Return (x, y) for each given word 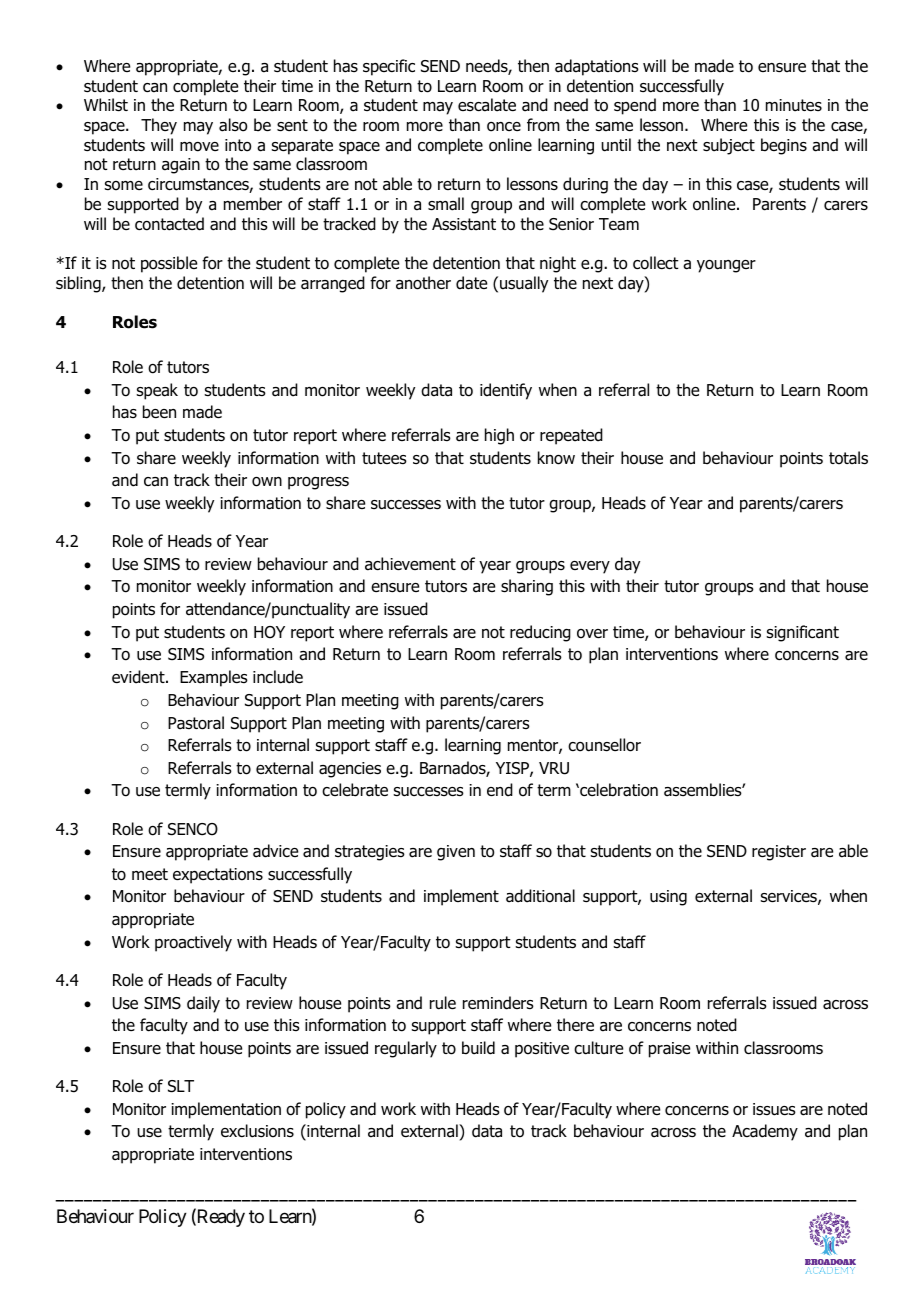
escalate (487, 105)
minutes (794, 105)
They (159, 126)
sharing (527, 587)
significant (802, 633)
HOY (269, 632)
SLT (181, 1086)
